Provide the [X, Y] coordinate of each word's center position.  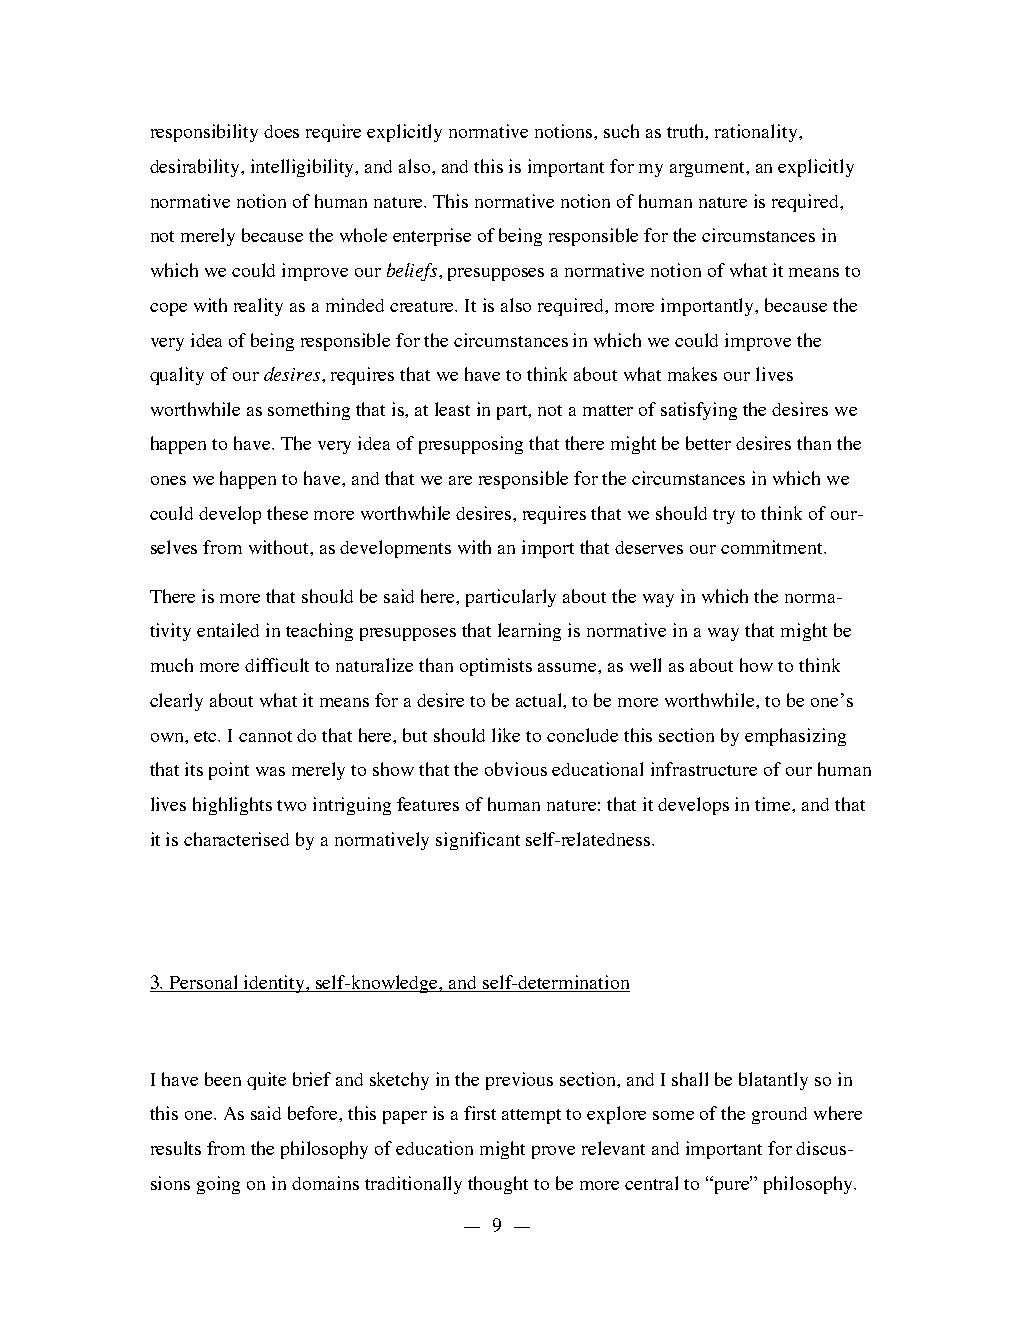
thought [498, 1185]
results [176, 1148]
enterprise [432, 237]
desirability [196, 168]
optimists [496, 667]
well [645, 665]
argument [709, 169]
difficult [277, 665]
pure [732, 1186]
